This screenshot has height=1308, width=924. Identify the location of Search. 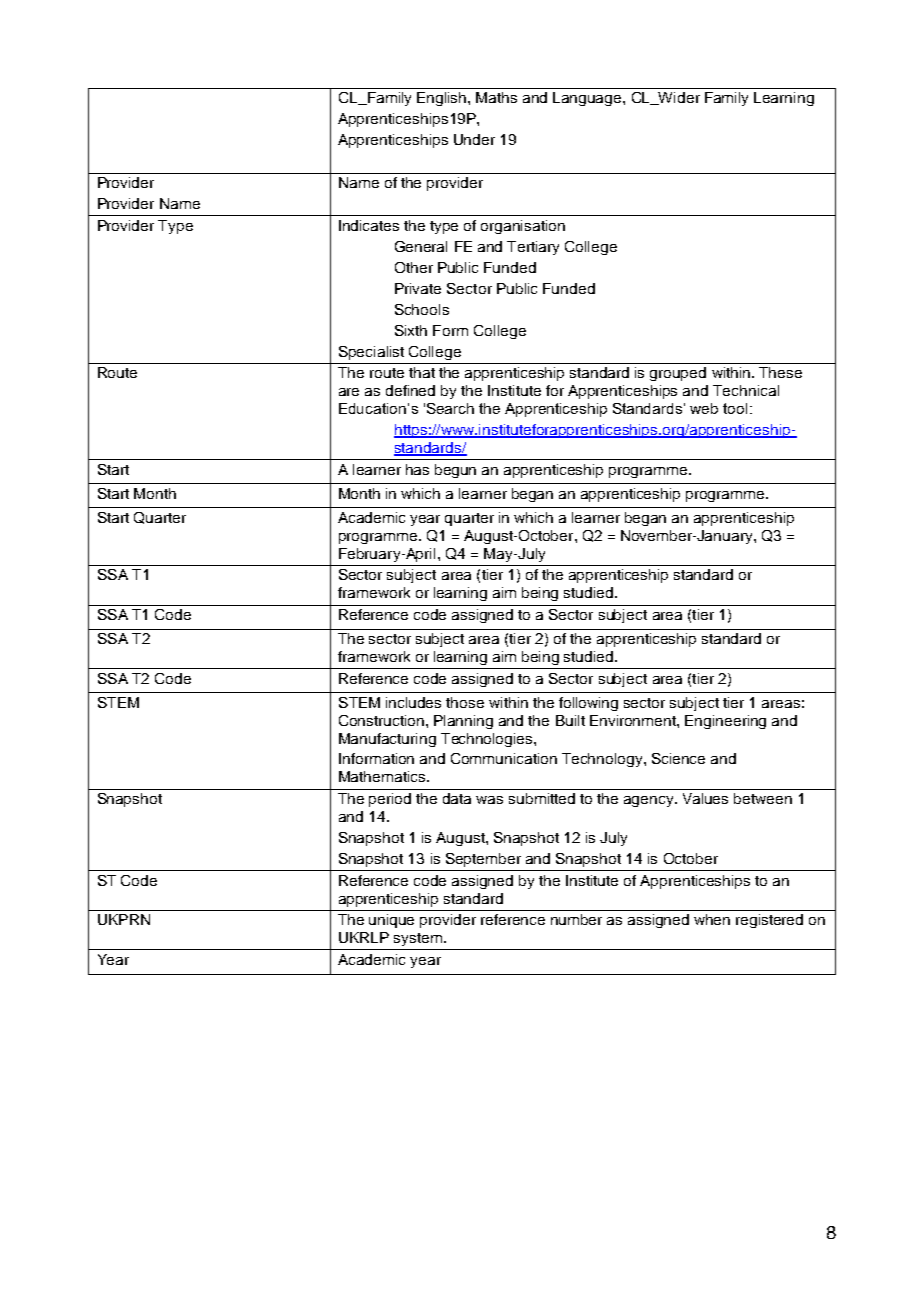
(450, 408).
